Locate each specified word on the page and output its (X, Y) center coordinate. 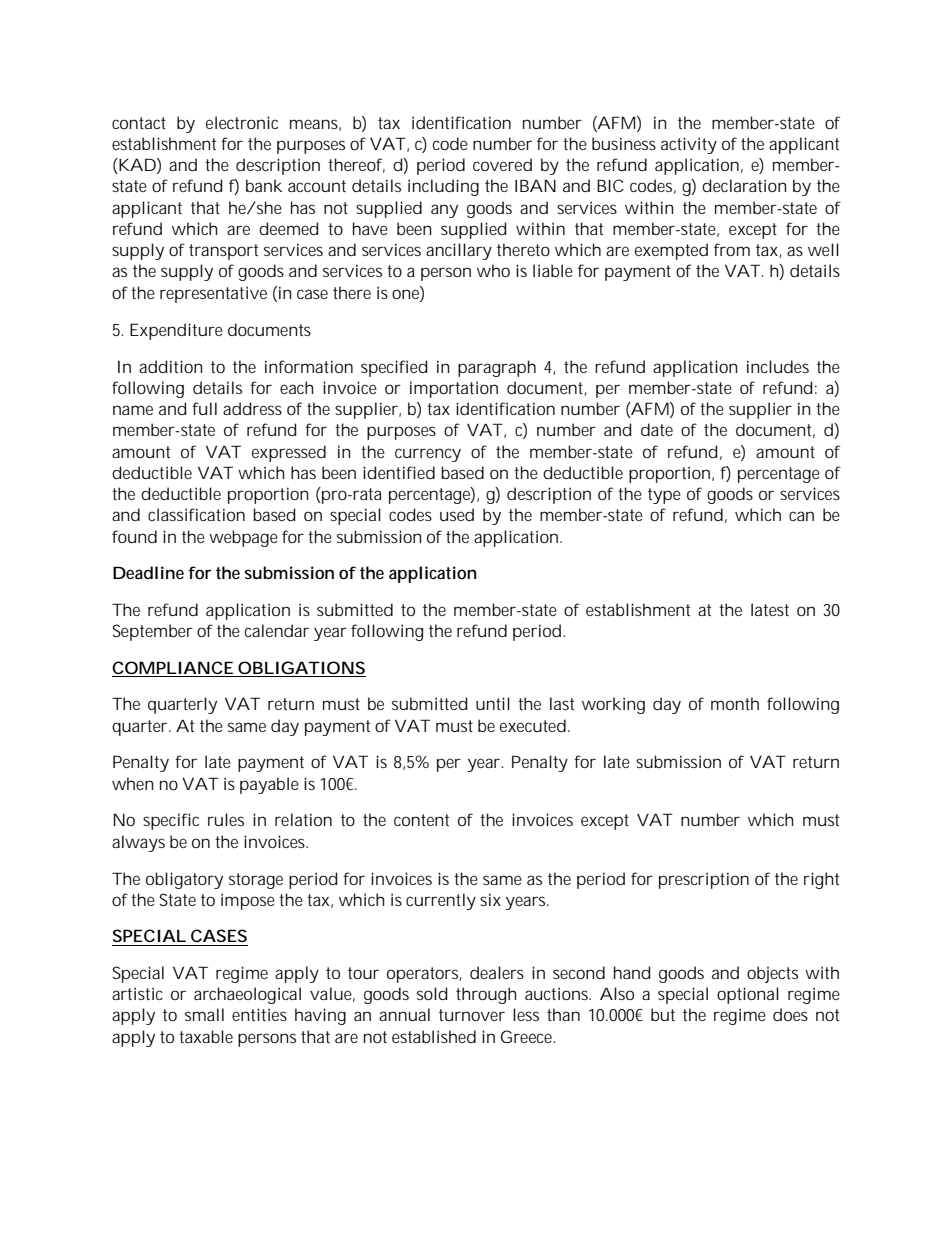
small (204, 1014)
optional (748, 995)
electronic (242, 122)
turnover (472, 1015)
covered (502, 164)
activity (689, 145)
